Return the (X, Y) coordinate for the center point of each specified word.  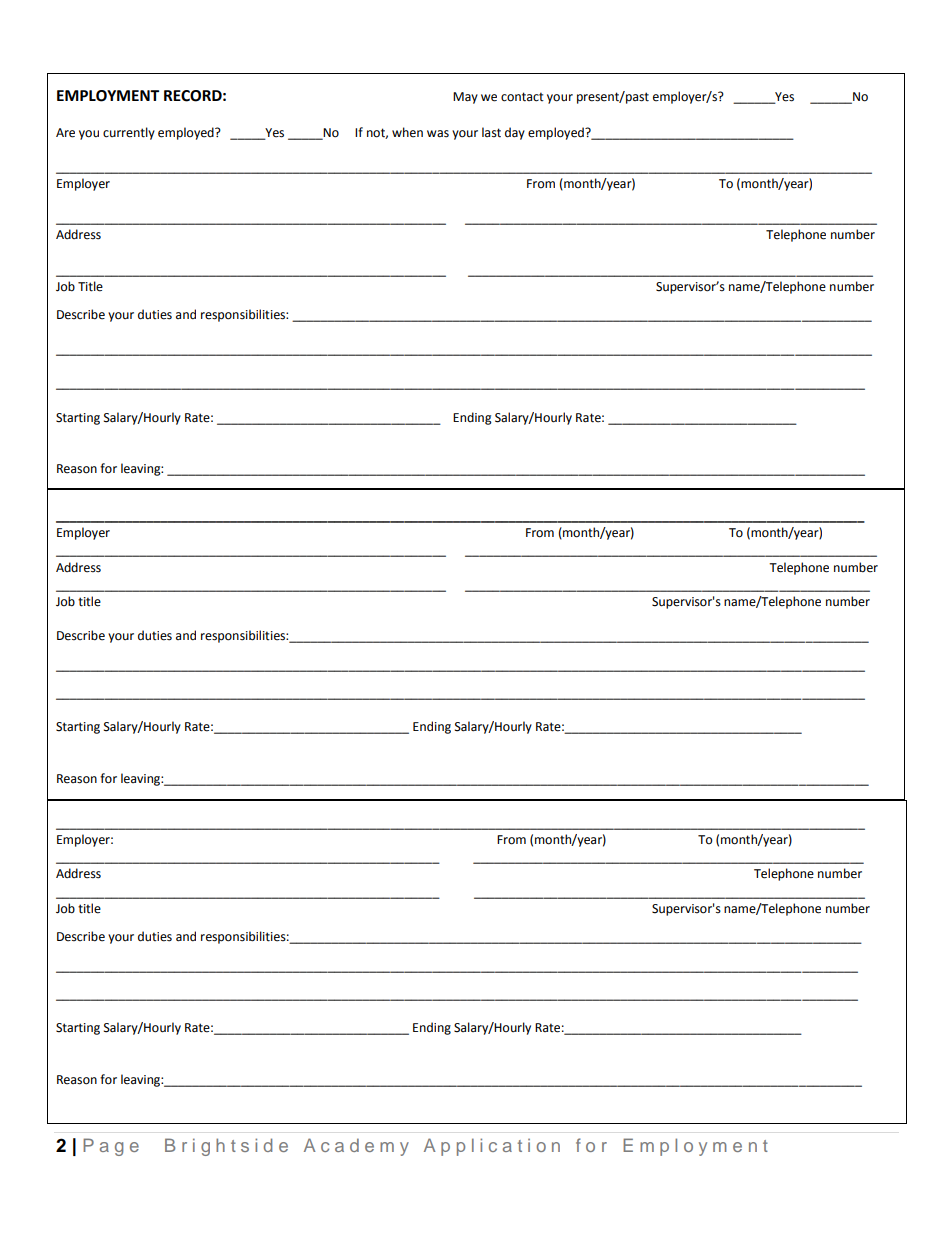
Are (65, 133)
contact (522, 97)
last (491, 132)
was (438, 134)
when (407, 132)
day (515, 133)
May (465, 98)
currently (129, 133)
